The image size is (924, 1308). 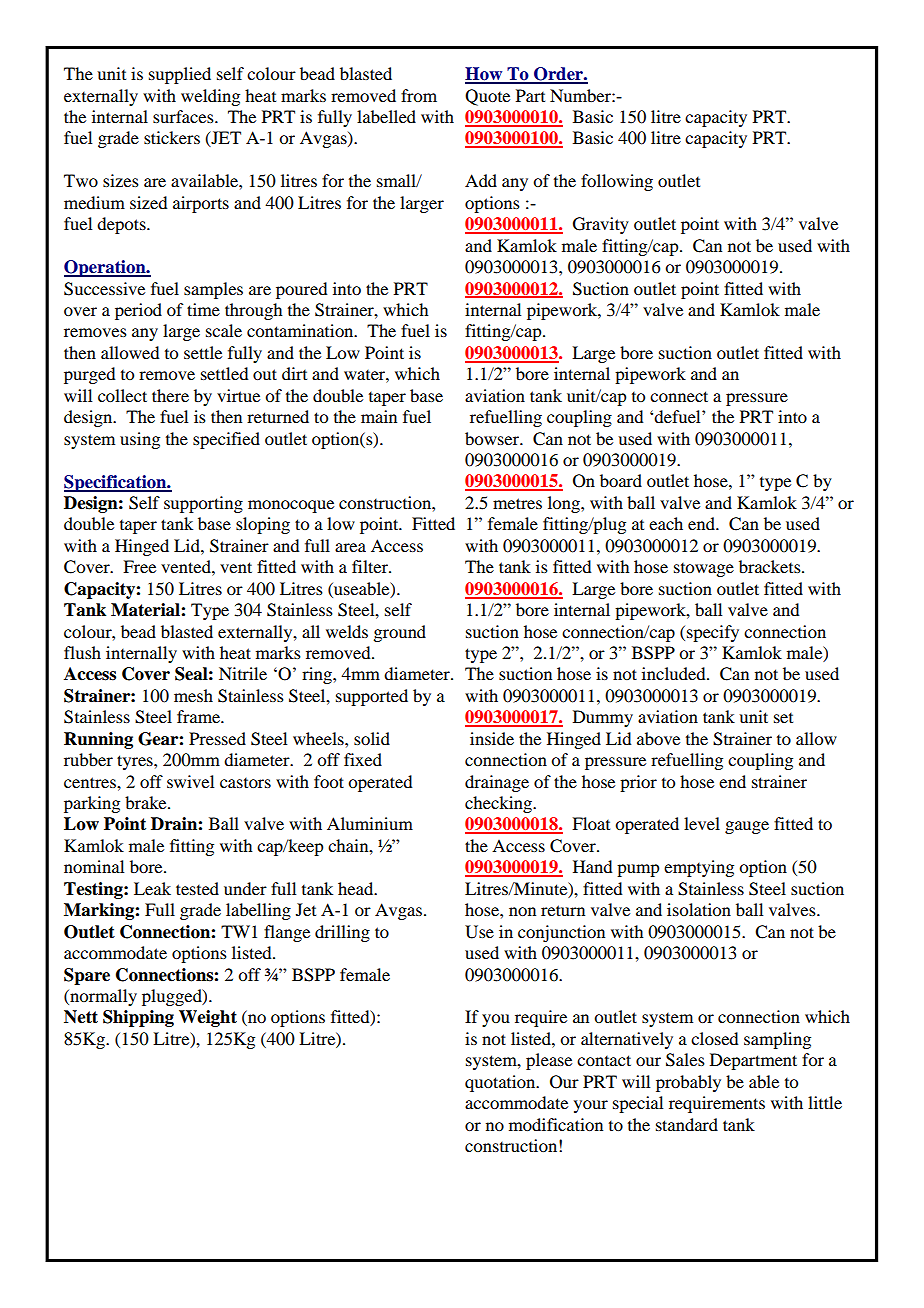 I want to click on stowage, so click(x=704, y=570).
